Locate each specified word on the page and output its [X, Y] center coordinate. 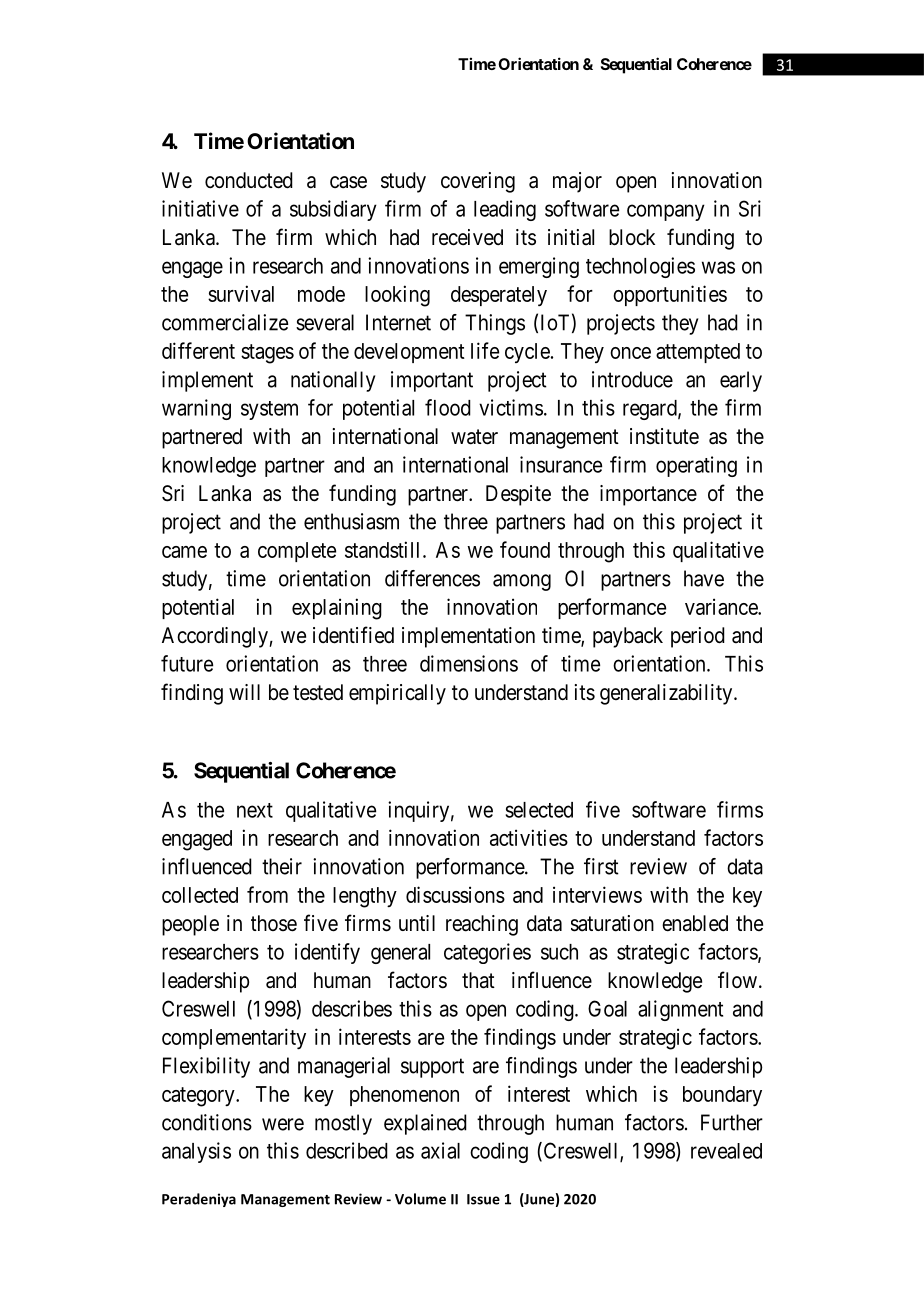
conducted [249, 180]
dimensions [469, 663]
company [666, 212]
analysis [196, 1152]
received [467, 237]
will [244, 692]
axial [440, 1150]
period [698, 637]
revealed [726, 1151]
